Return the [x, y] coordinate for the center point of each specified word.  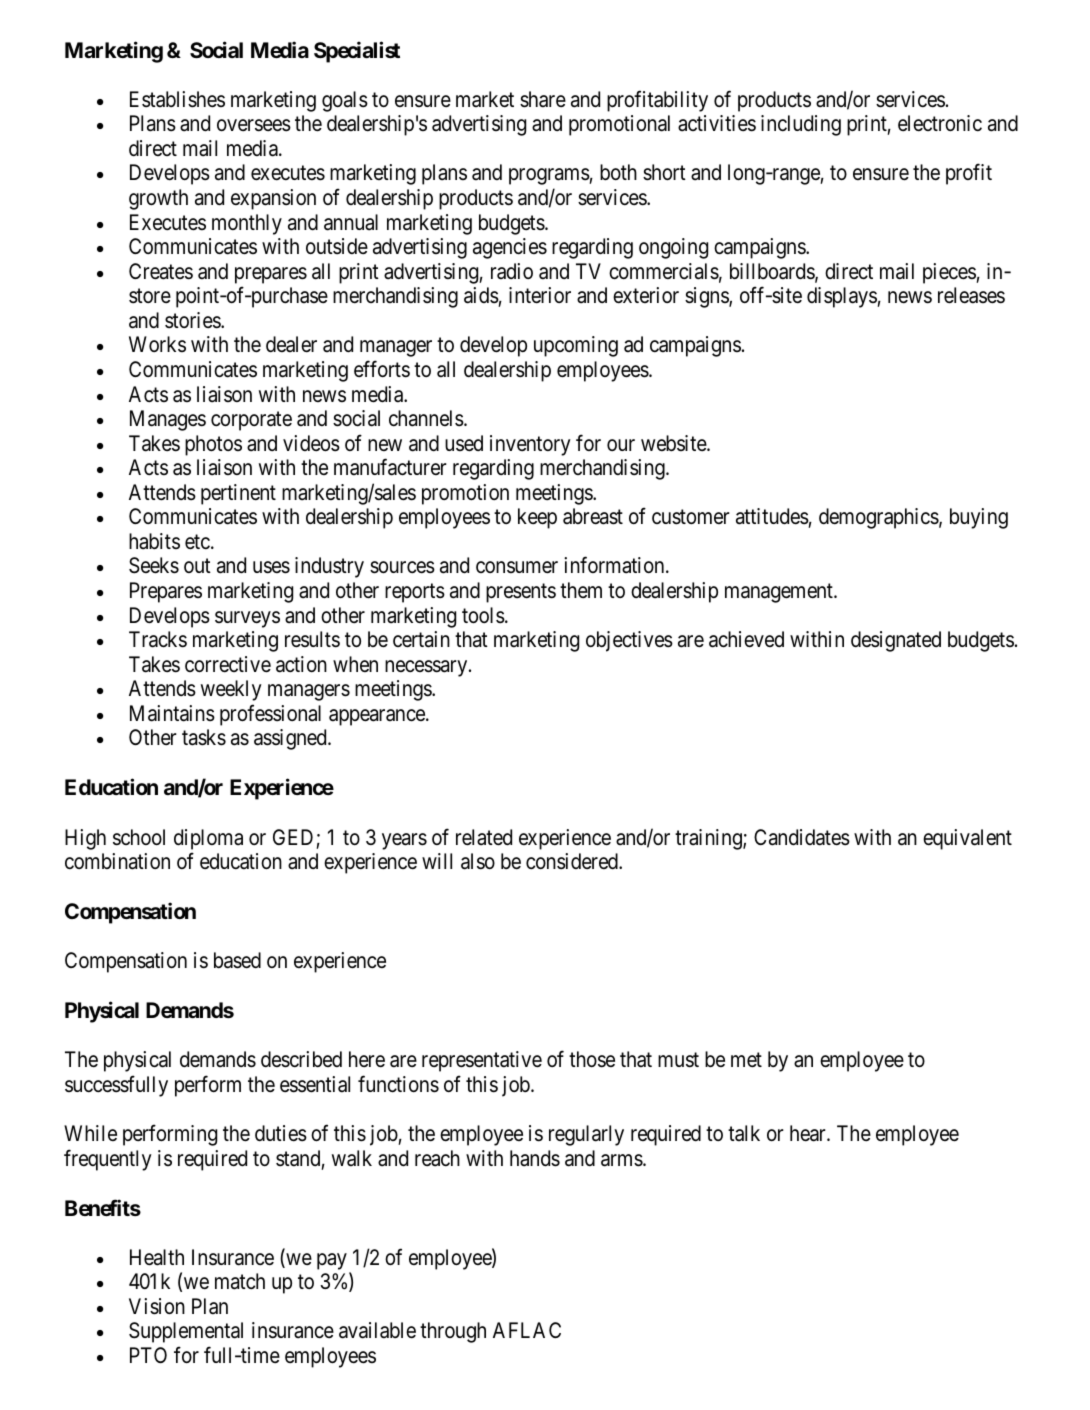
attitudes [772, 516]
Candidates [802, 837]
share [543, 99]
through [453, 1332]
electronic [940, 123]
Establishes [177, 99]
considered [573, 861]
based [237, 960]
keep [537, 518]
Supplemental [186, 1332]
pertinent [238, 494]
